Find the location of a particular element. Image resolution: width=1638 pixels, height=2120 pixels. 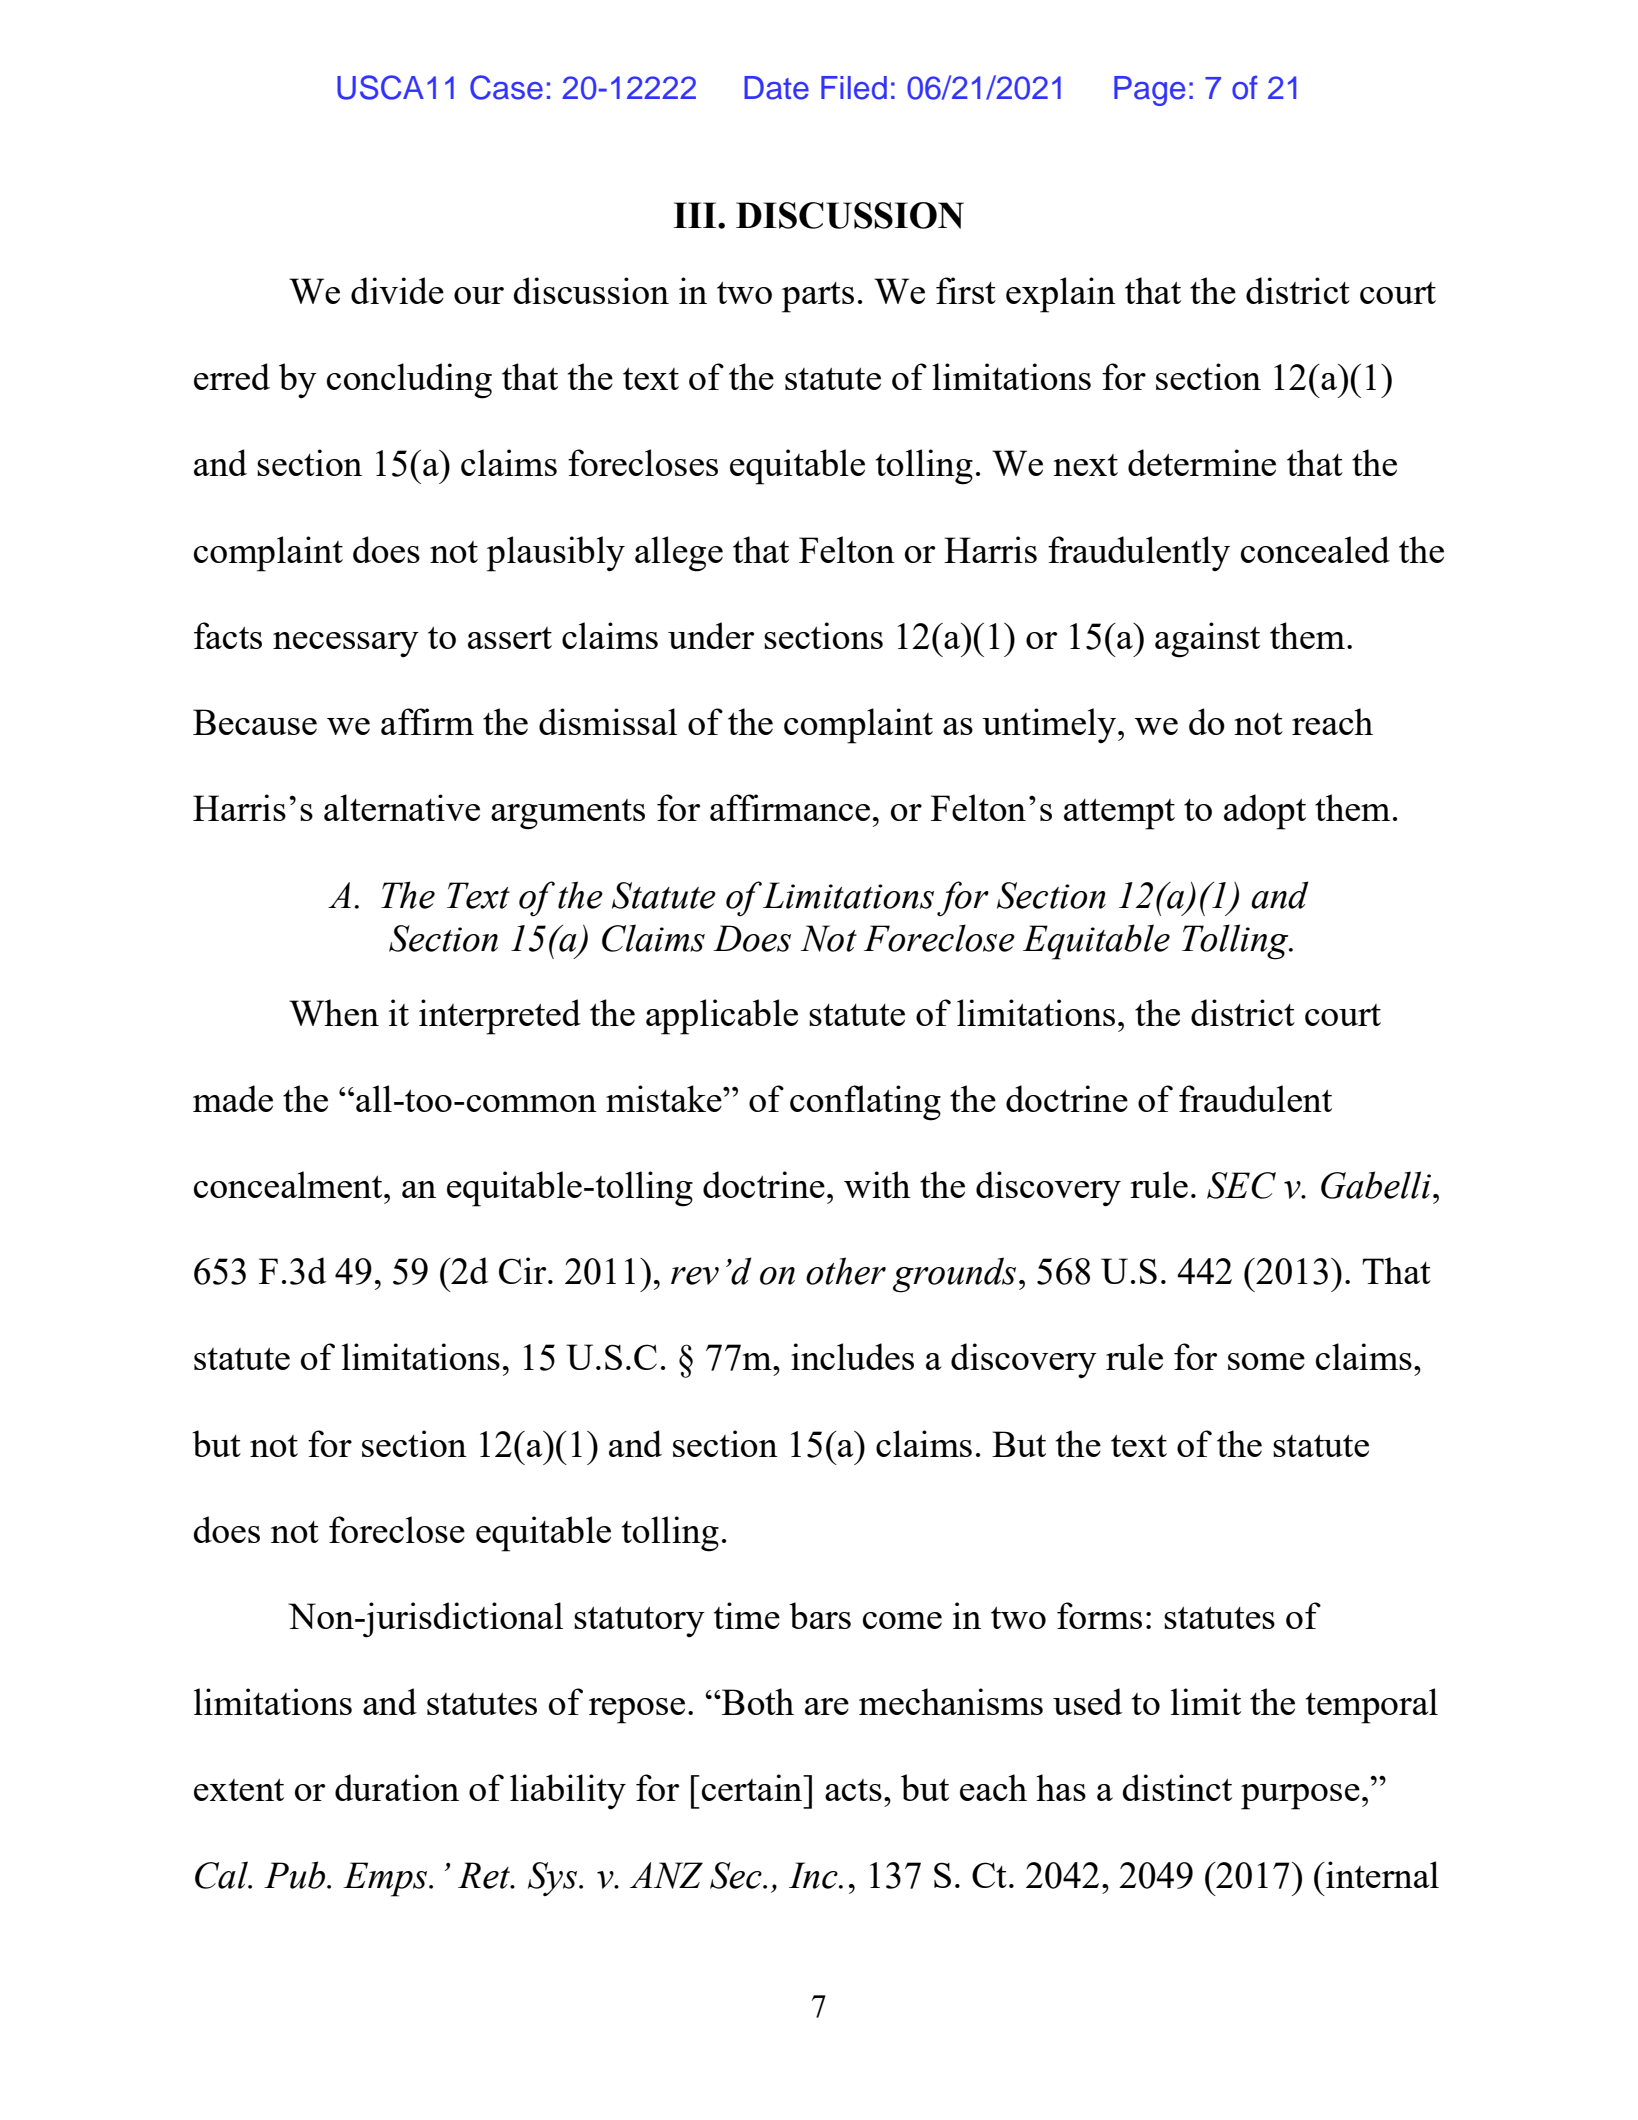

concealed is located at coordinates (1315, 549).
